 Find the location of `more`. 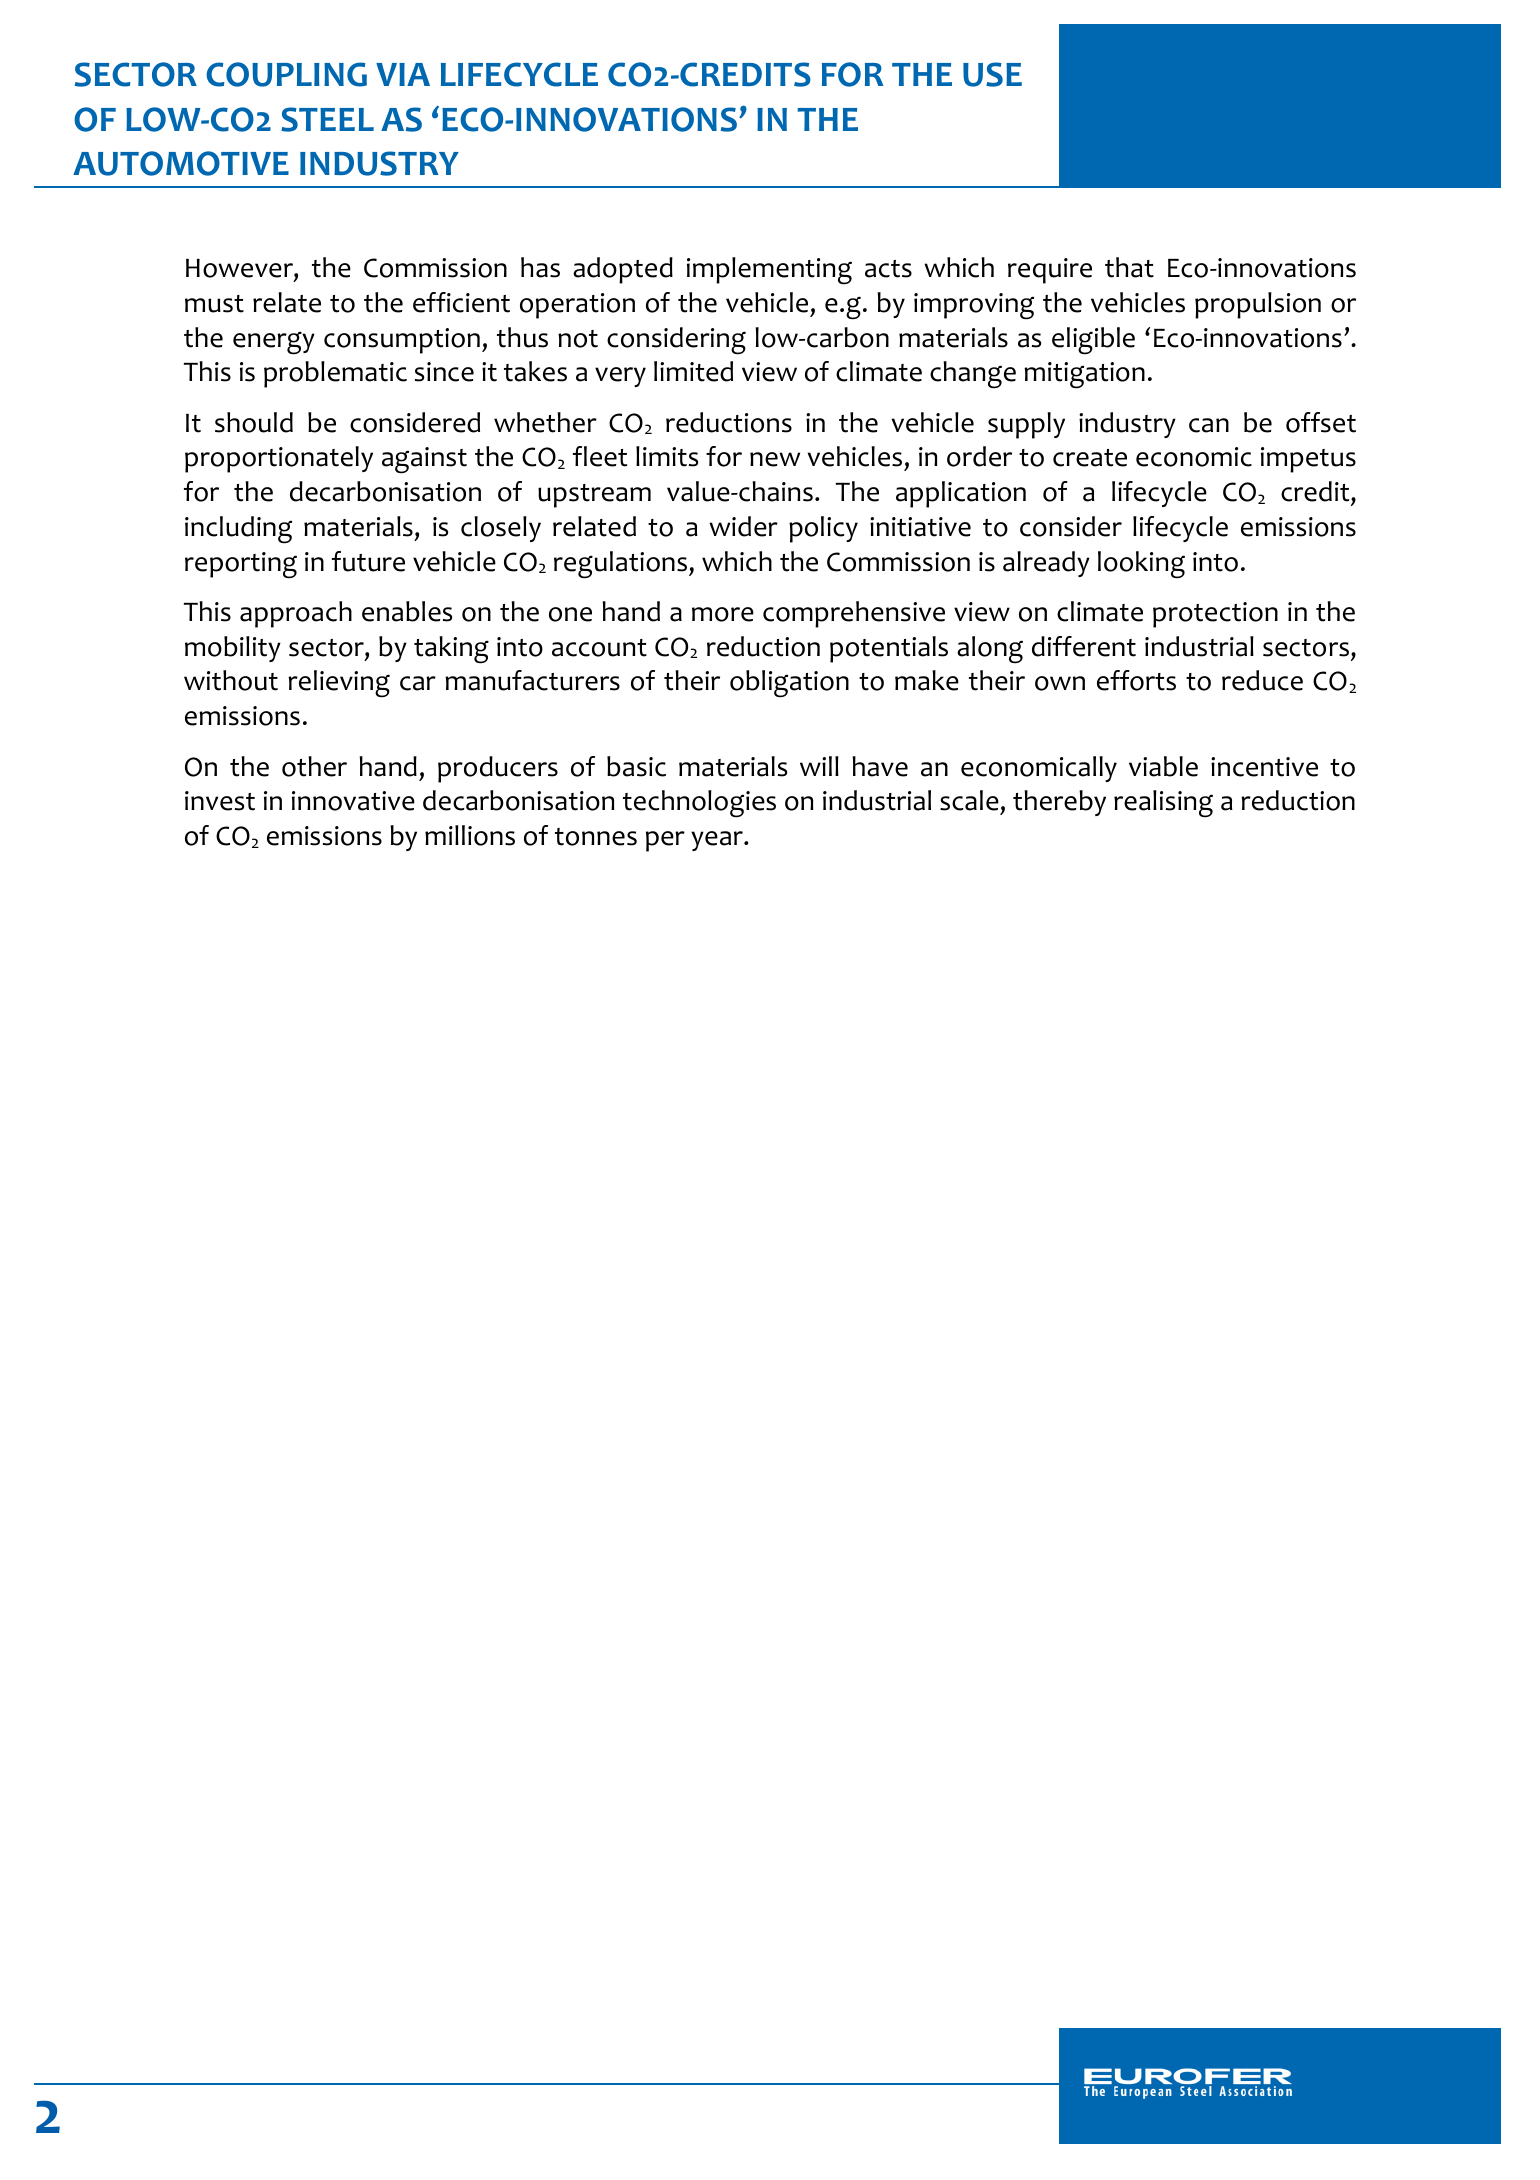

more is located at coordinates (723, 614).
